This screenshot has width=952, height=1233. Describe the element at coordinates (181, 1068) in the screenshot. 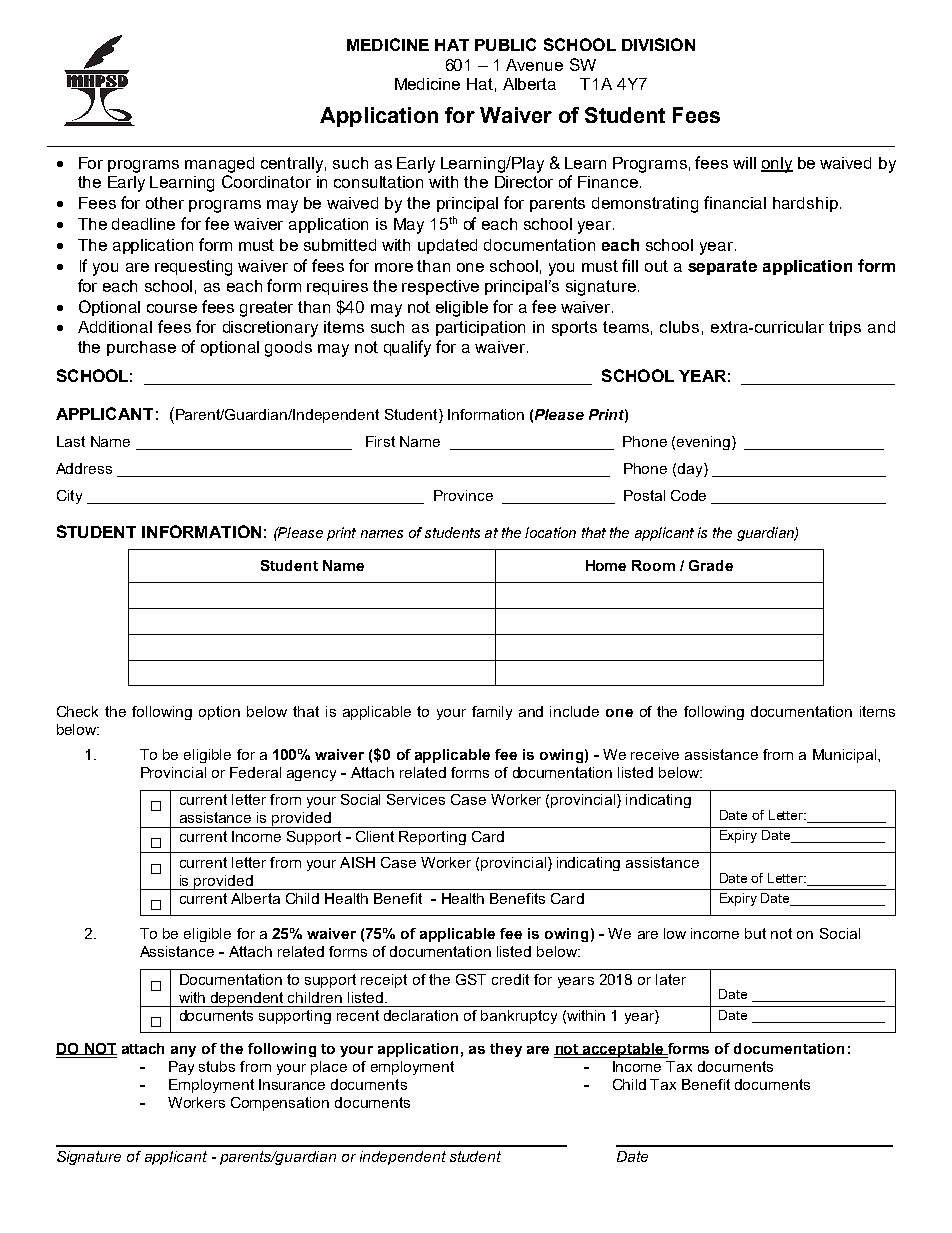

I see `Pay` at that location.
